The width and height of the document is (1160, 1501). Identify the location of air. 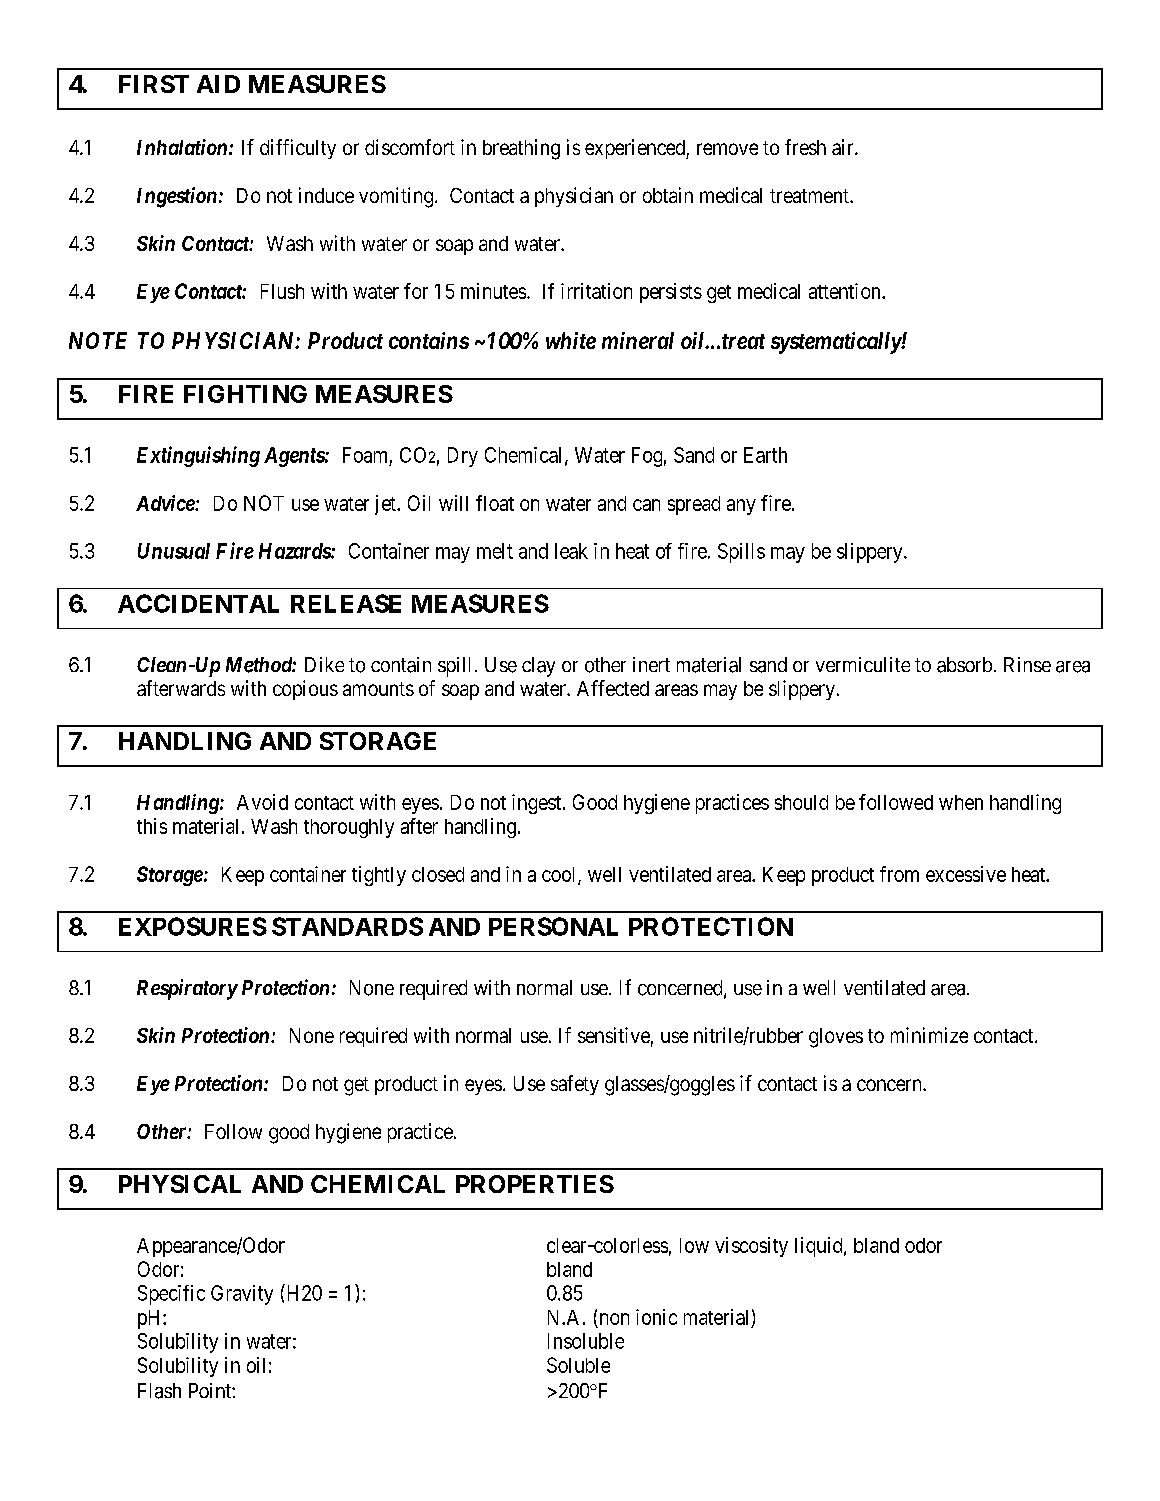
(844, 147).
